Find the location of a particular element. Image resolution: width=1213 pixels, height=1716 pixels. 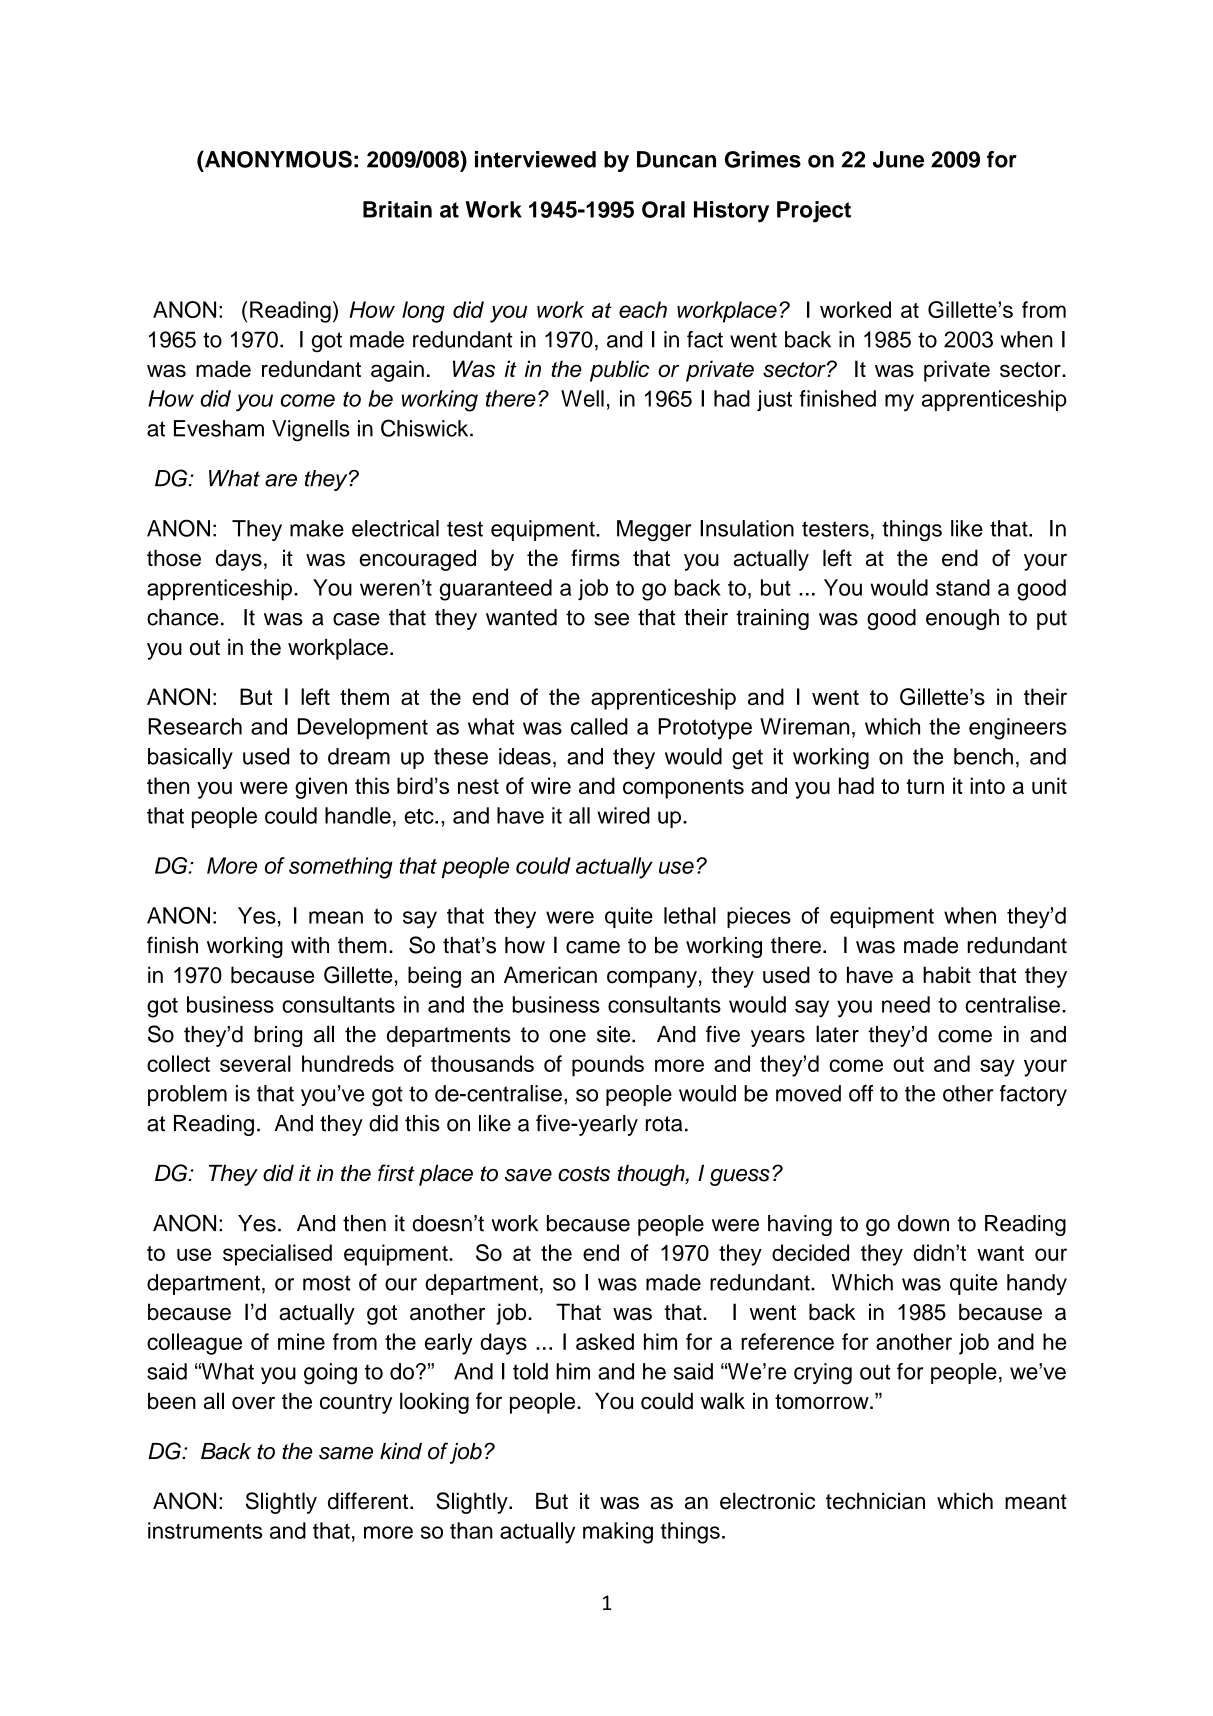

June is located at coordinates (898, 159).
